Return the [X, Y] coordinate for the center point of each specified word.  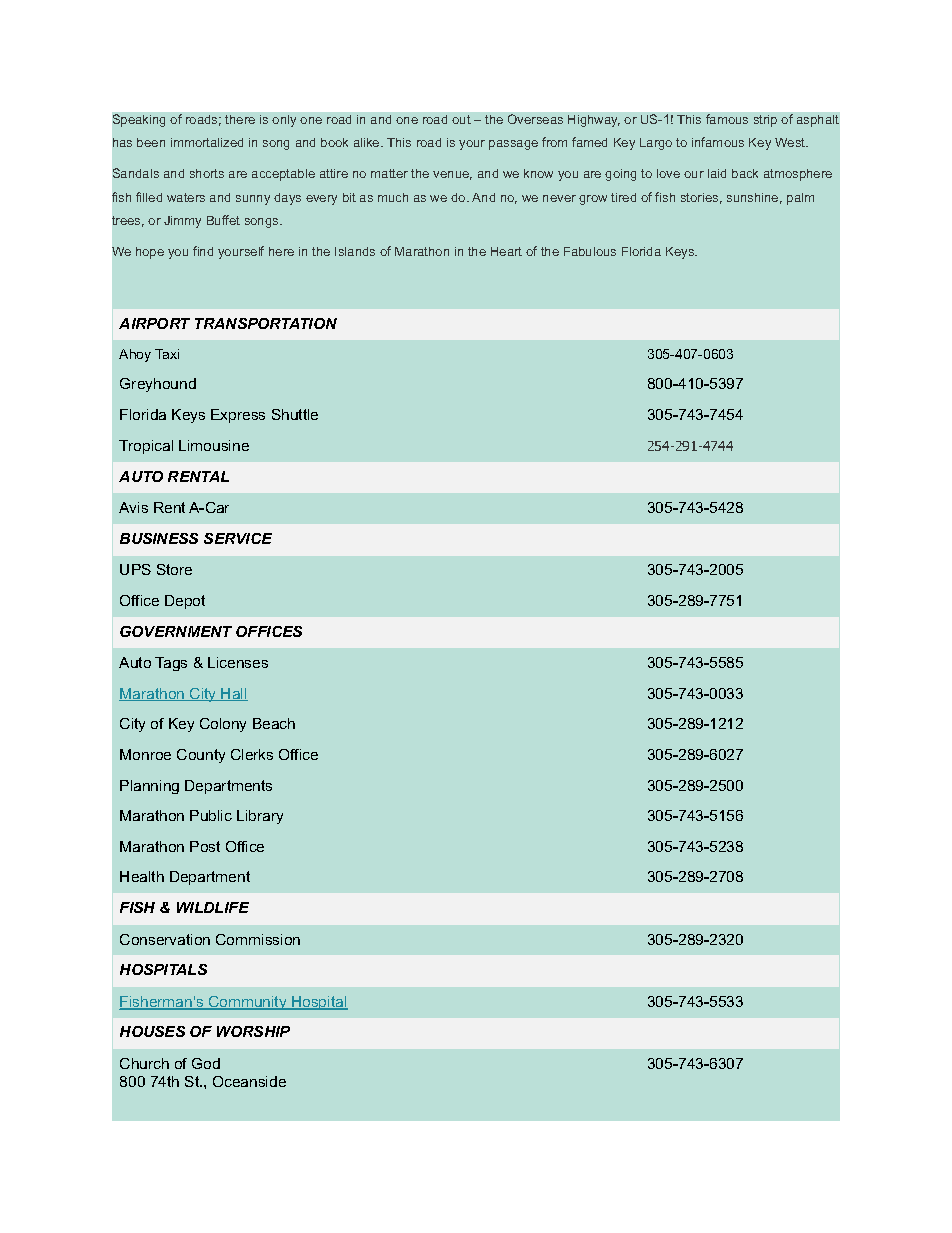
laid [717, 173]
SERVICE [238, 538]
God [206, 1063]
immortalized [207, 142]
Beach [274, 723]
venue [452, 175]
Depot [185, 602]
